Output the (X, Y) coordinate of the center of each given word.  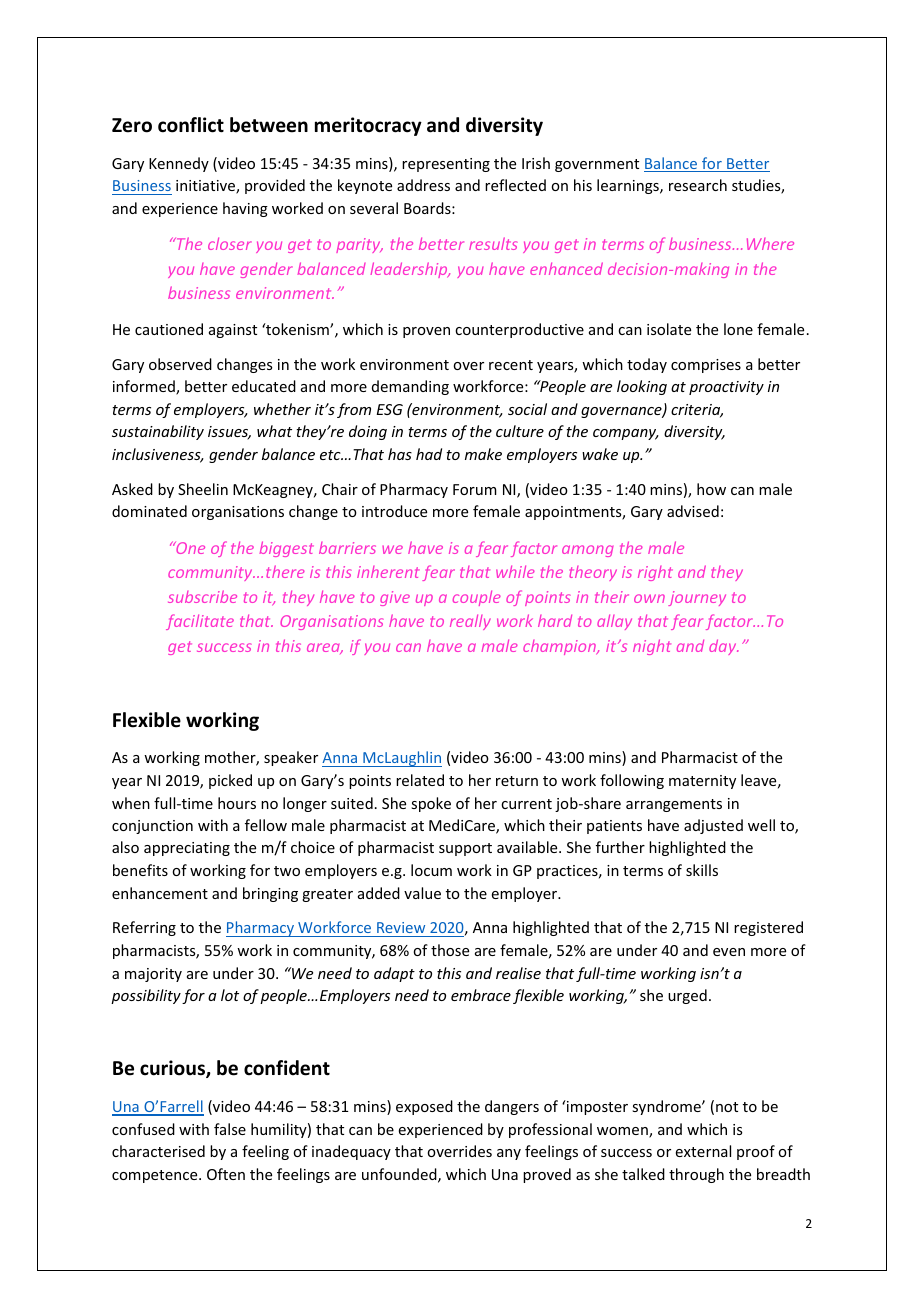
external (703, 1151)
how (711, 489)
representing (446, 165)
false (230, 1129)
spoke (431, 804)
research (698, 185)
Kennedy (179, 164)
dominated (149, 511)
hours (237, 803)
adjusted (713, 826)
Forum (475, 489)
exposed (424, 1107)
